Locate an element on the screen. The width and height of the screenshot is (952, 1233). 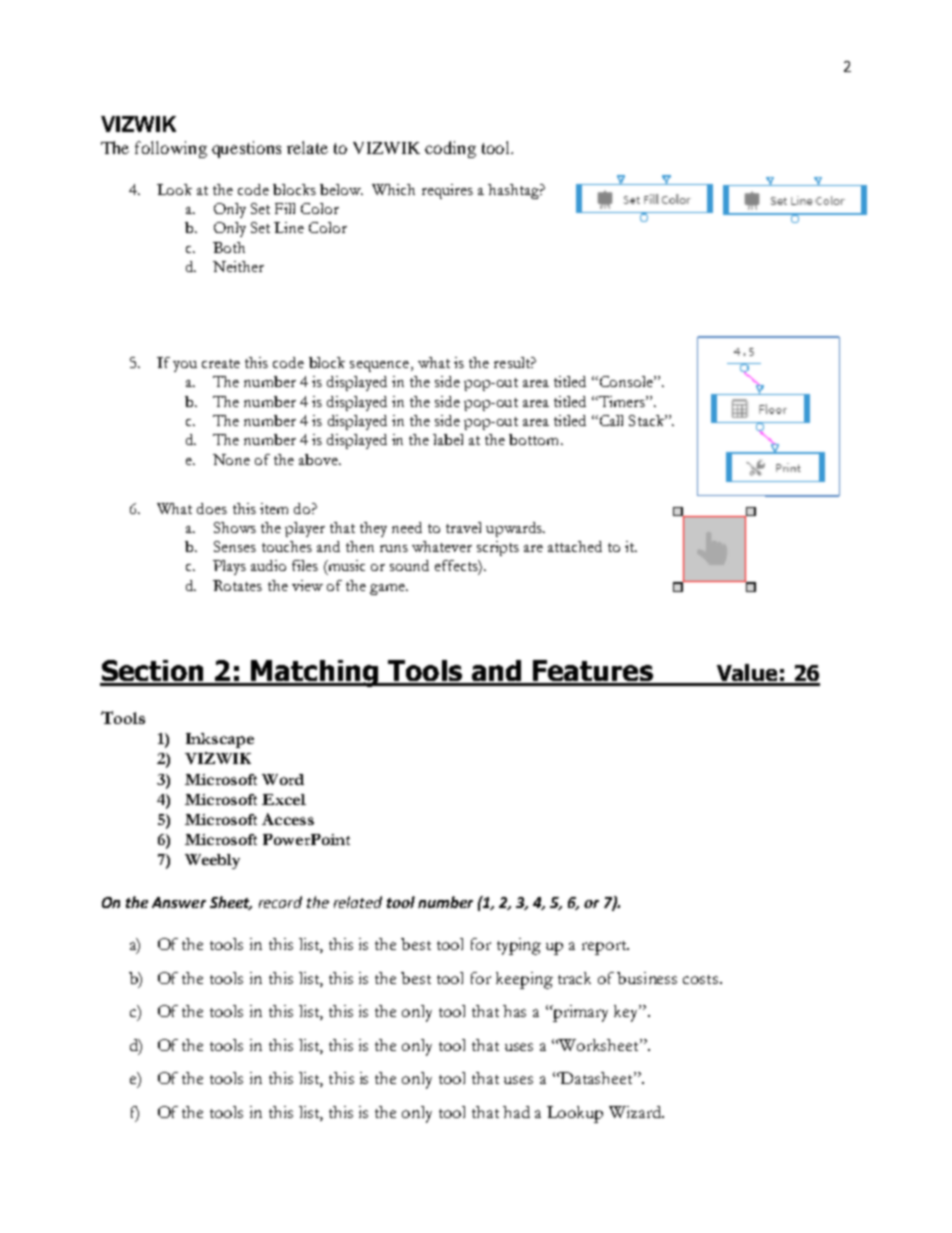
record is located at coordinates (280, 902).
